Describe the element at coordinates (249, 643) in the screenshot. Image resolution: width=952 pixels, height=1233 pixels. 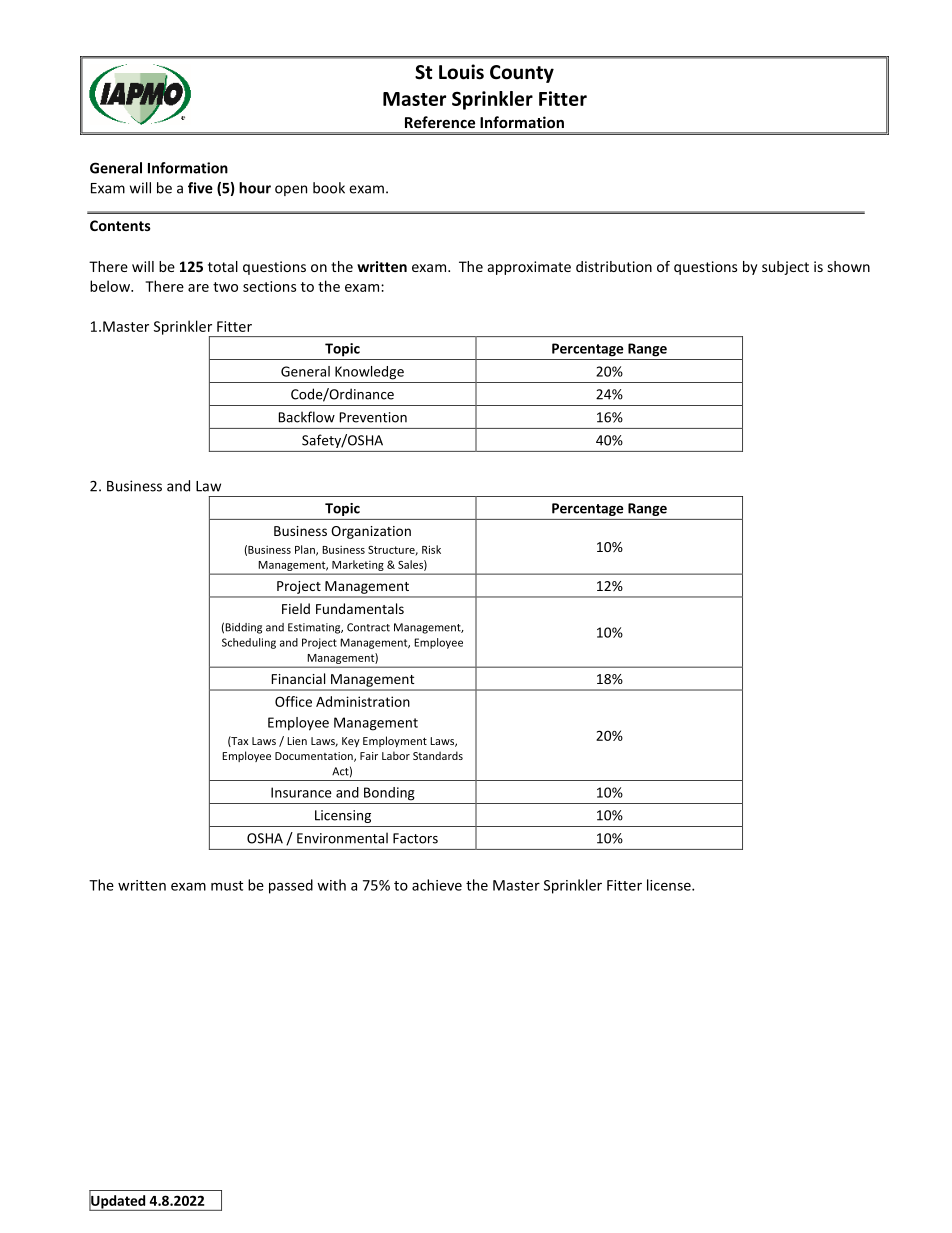
I see `Scheduling` at that location.
